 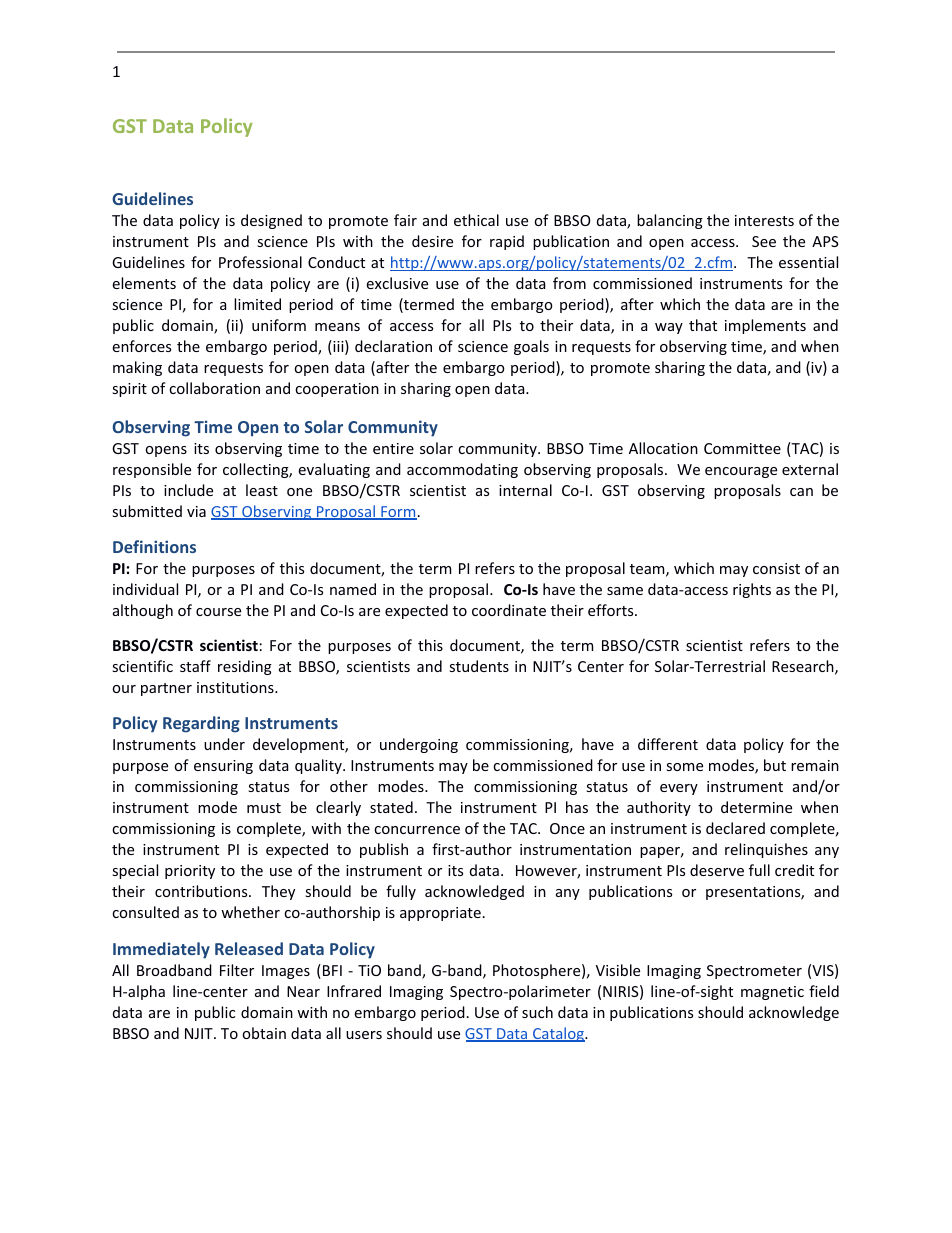 I want to click on coordinate, so click(x=509, y=610).
